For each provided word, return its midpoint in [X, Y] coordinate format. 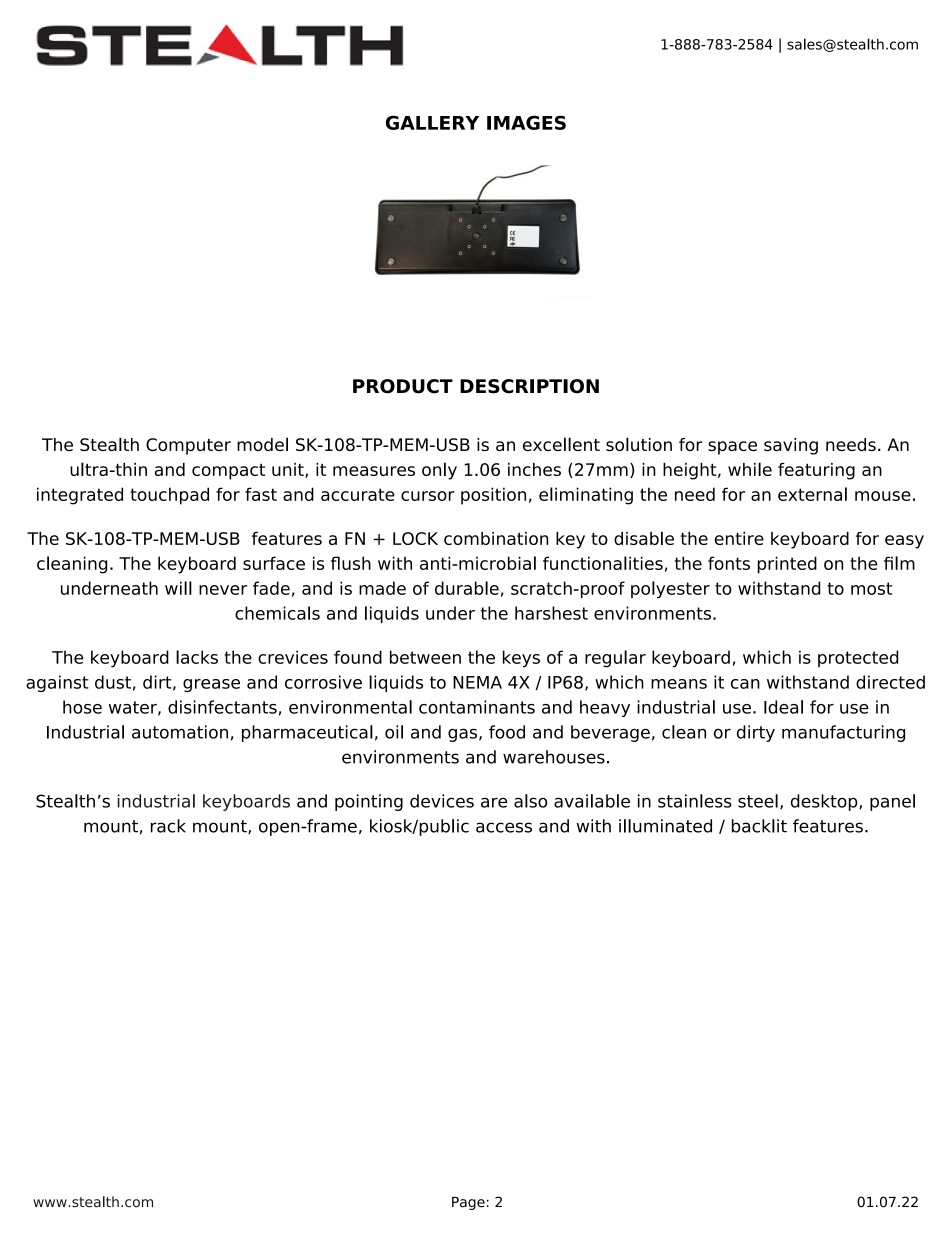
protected [858, 658]
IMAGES [526, 122]
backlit [759, 826]
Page [468, 1203]
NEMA [477, 682]
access [504, 827]
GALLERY [432, 122]
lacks [197, 657]
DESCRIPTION [529, 386]
